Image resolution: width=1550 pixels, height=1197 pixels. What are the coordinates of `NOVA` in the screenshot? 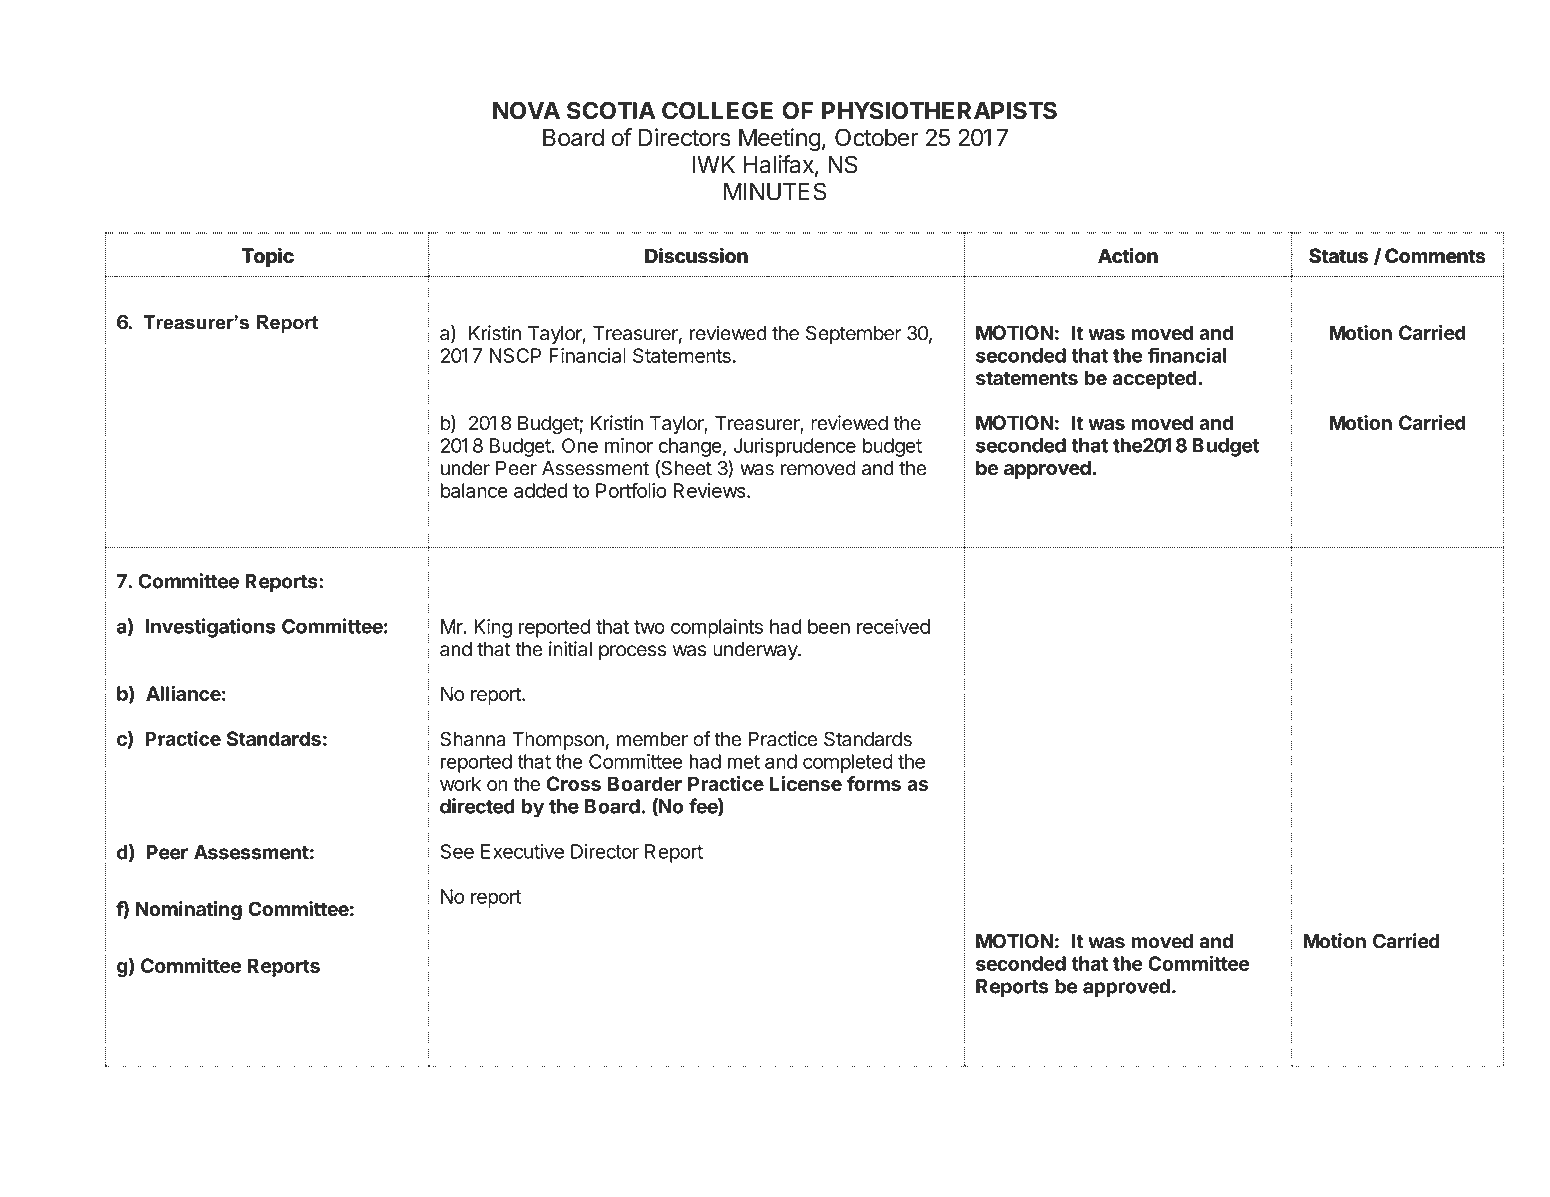 It's located at (526, 110).
